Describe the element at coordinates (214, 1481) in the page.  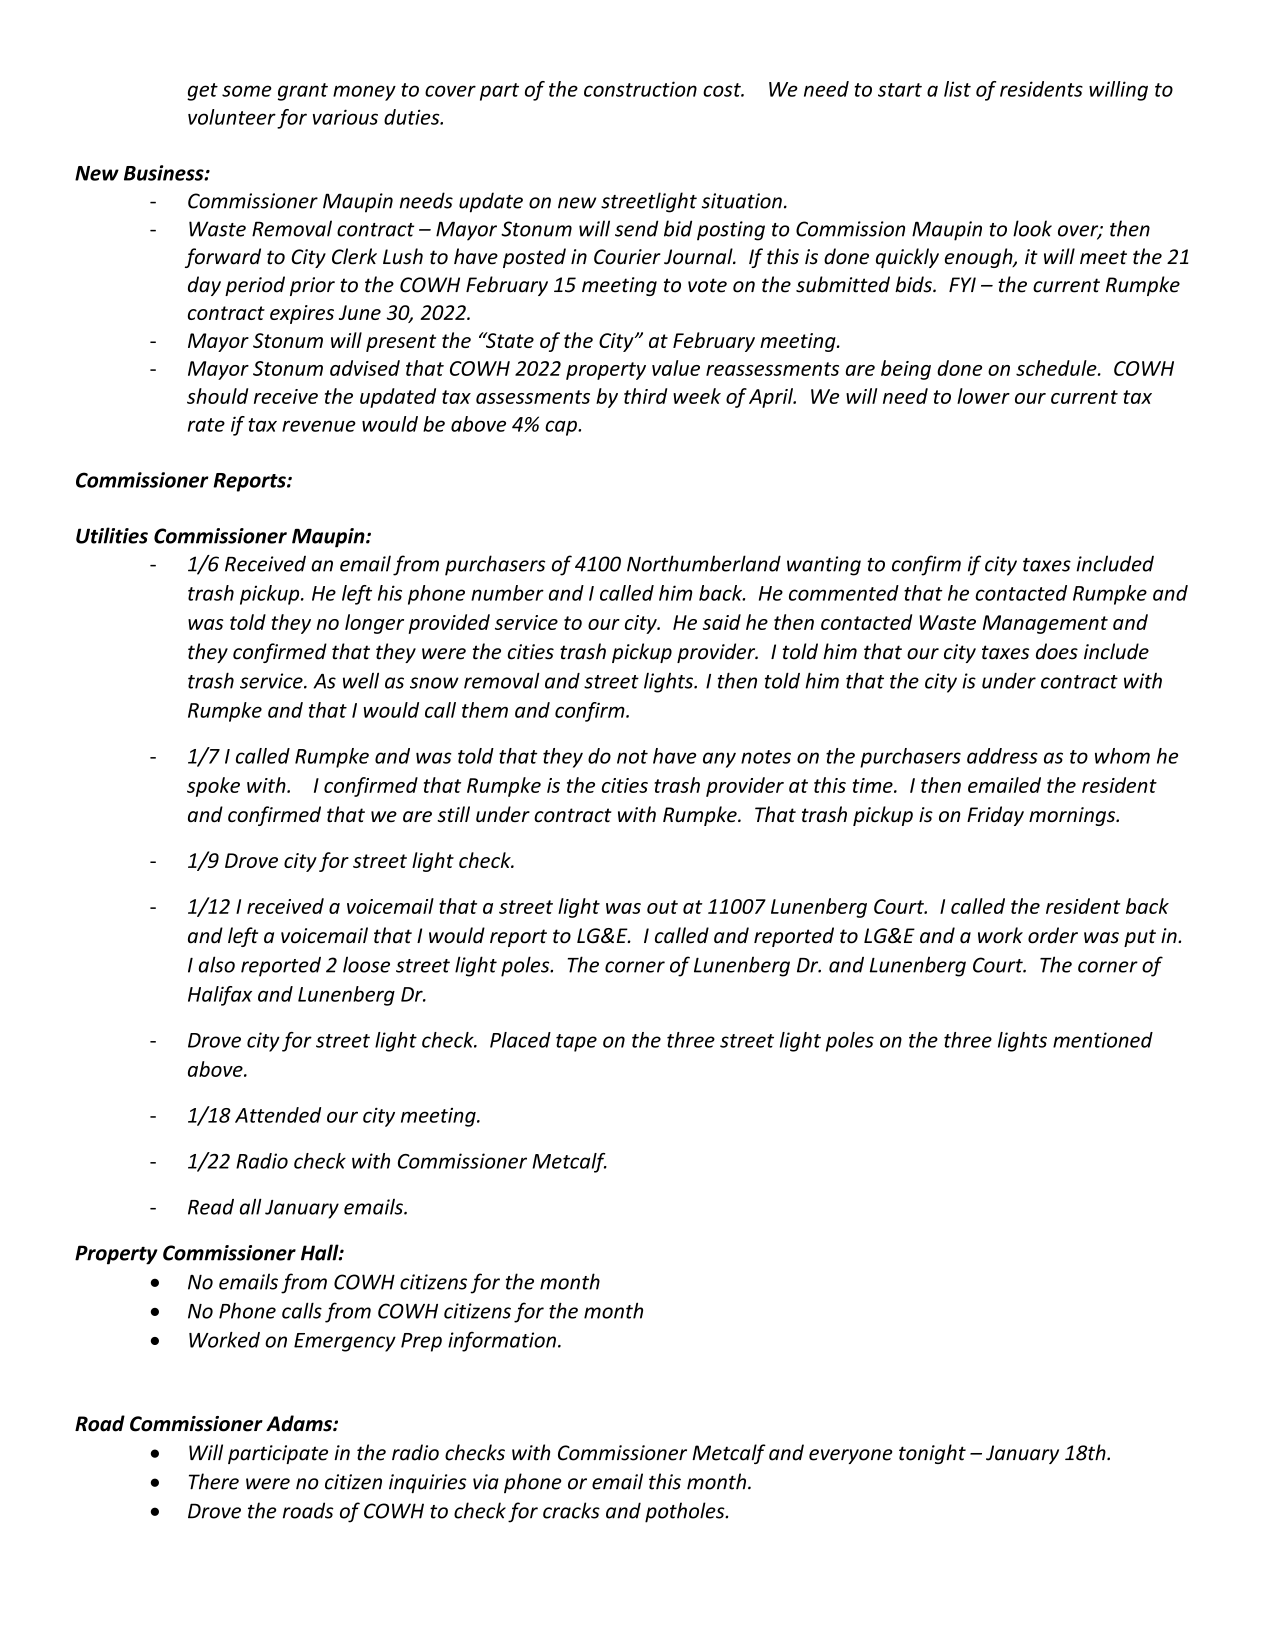
I see `There` at that location.
